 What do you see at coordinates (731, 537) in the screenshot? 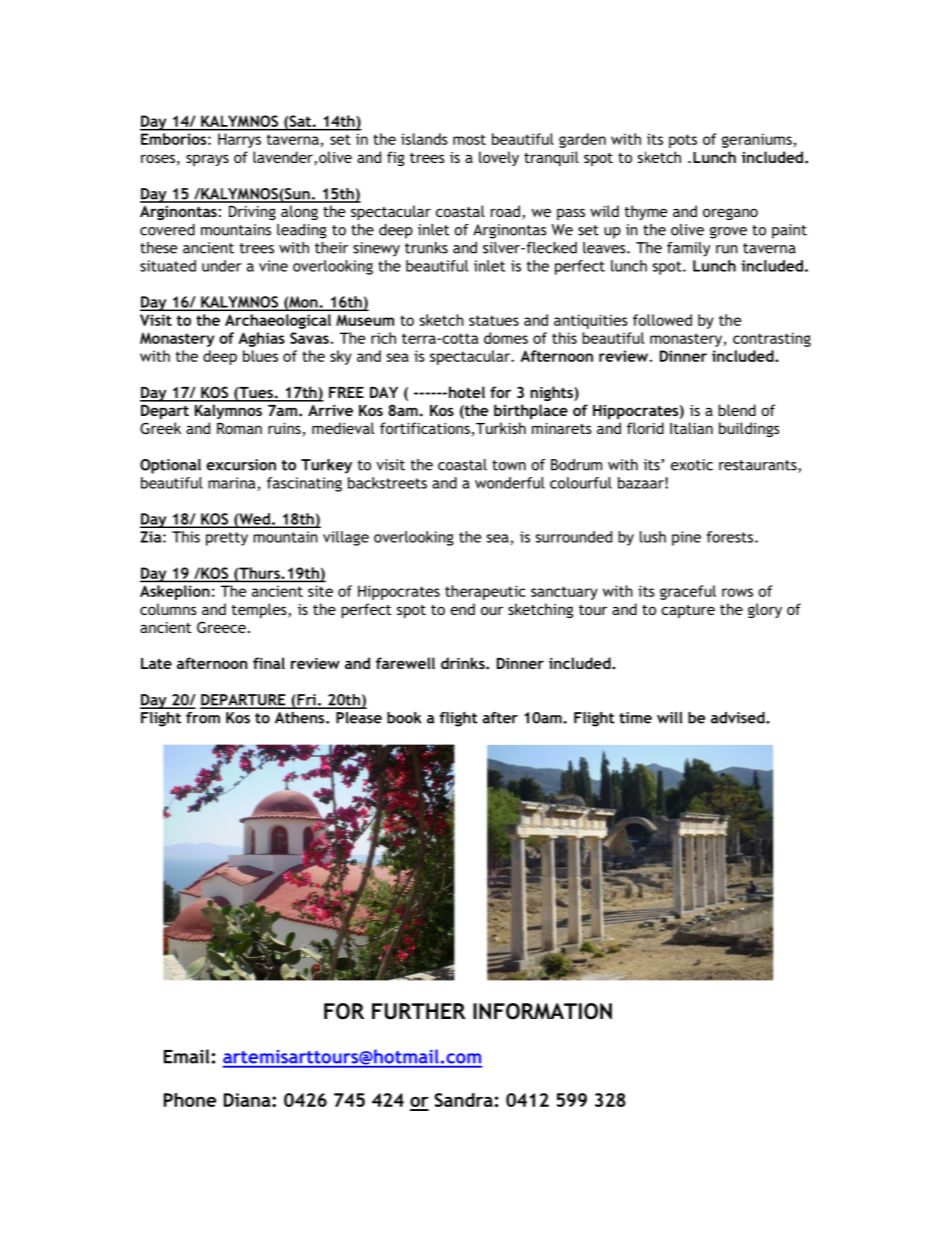
I see `forests` at bounding box center [731, 537].
